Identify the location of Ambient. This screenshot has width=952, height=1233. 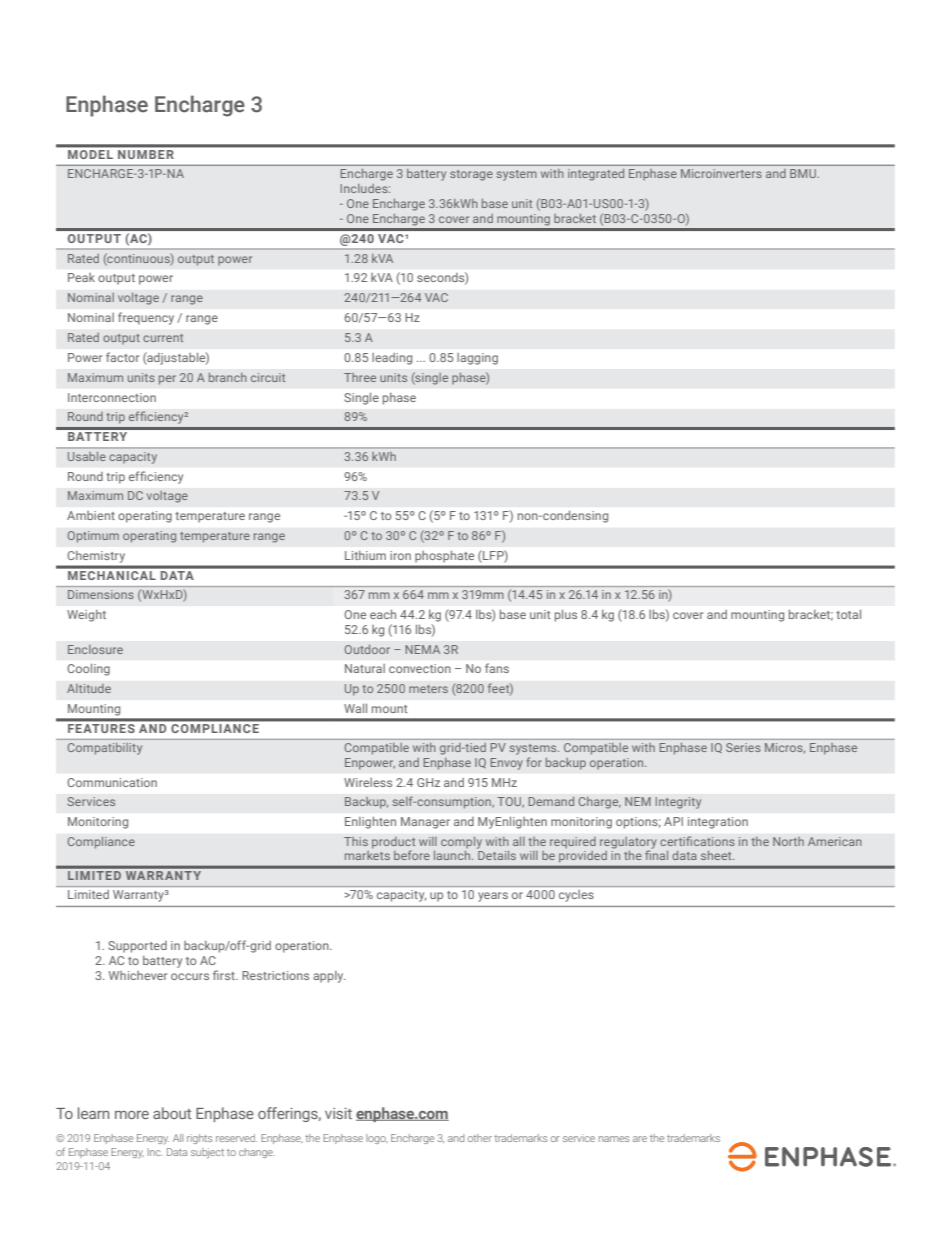
(91, 515).
